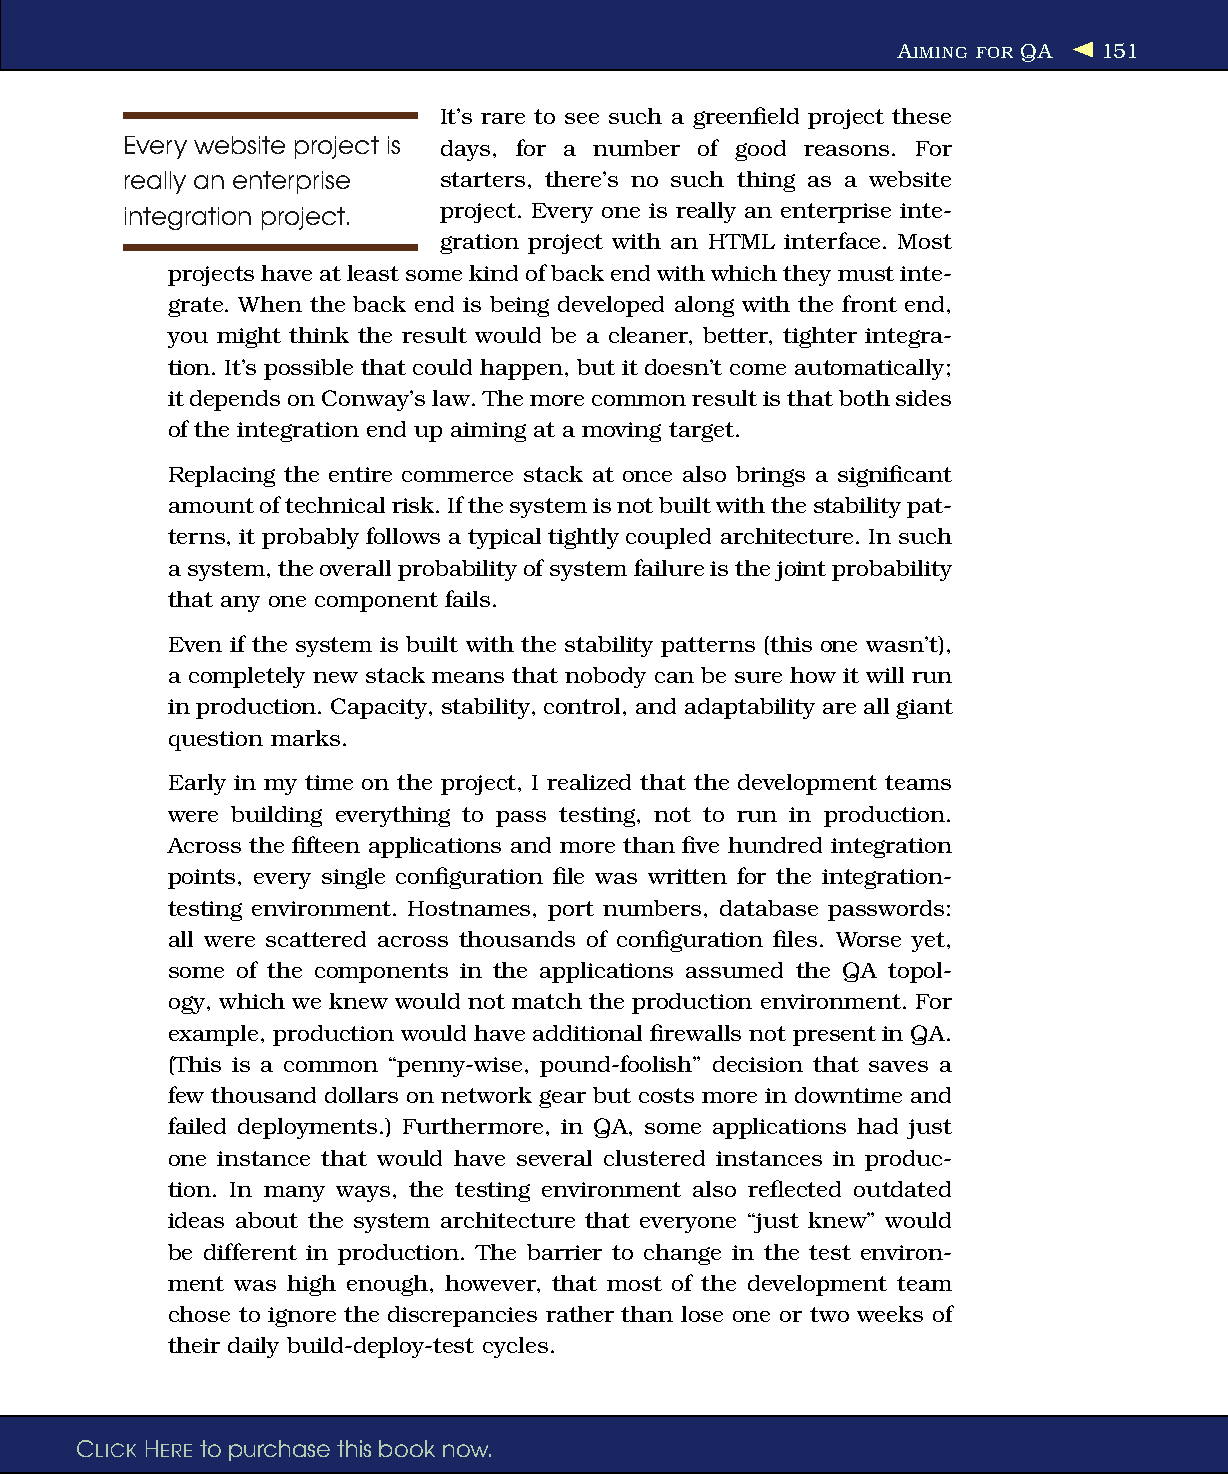  What do you see at coordinates (373, 273) in the screenshot?
I see `least` at bounding box center [373, 273].
